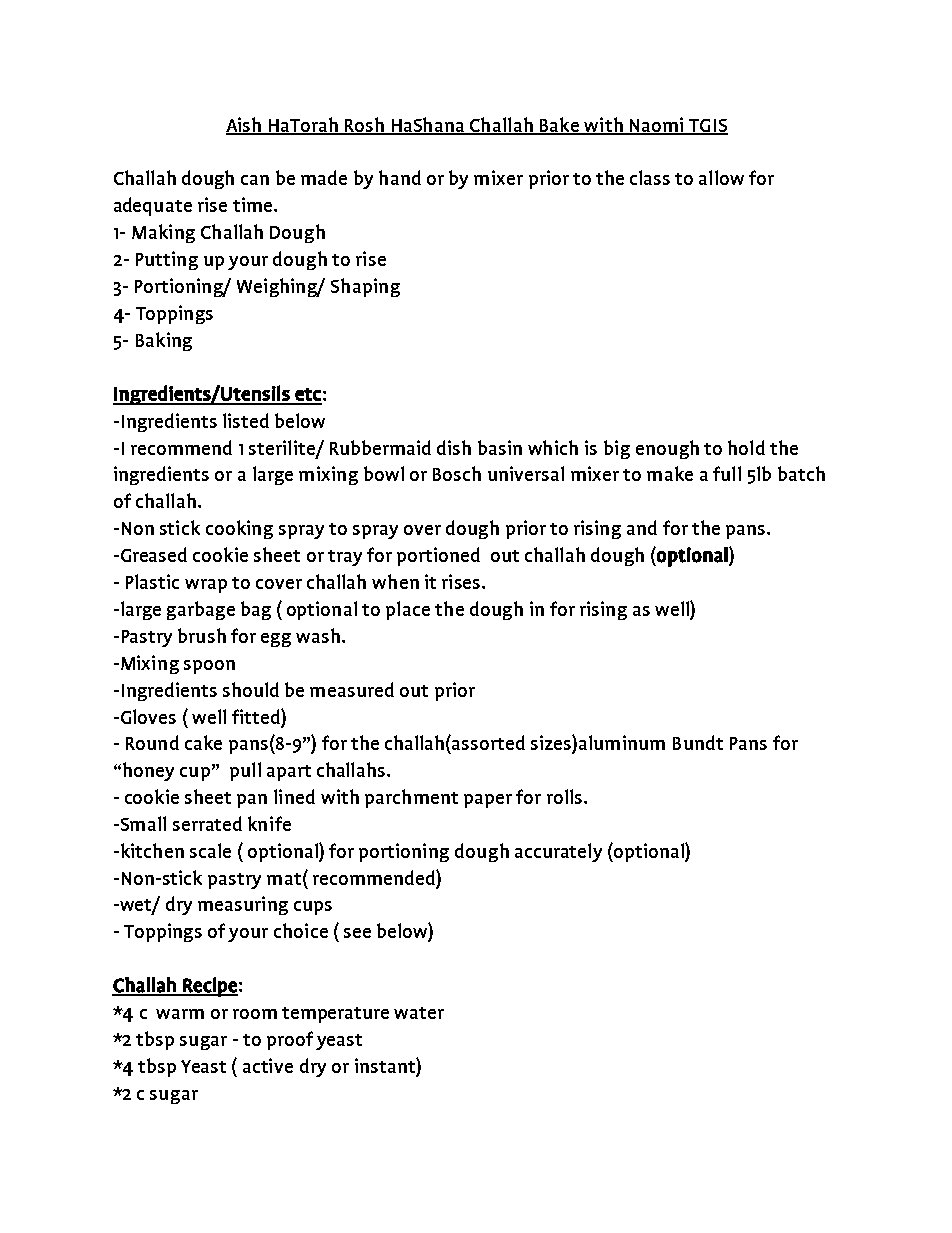 This screenshot has height=1233, width=952. What do you see at coordinates (255, 180) in the screenshot?
I see `can` at bounding box center [255, 180].
